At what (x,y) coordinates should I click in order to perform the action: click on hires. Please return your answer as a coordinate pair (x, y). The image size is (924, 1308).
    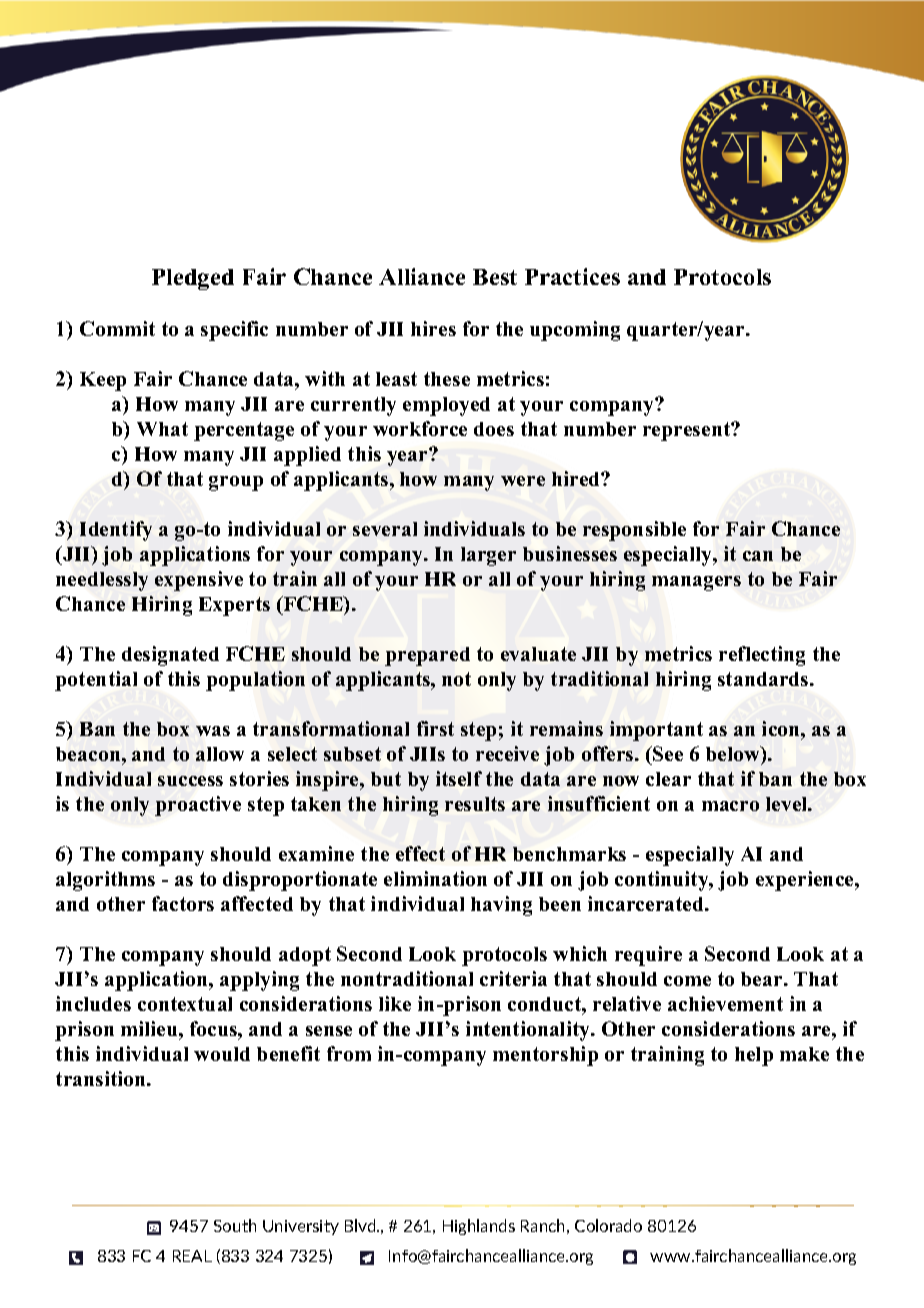
    Looking at the image, I should click on (433, 328).
